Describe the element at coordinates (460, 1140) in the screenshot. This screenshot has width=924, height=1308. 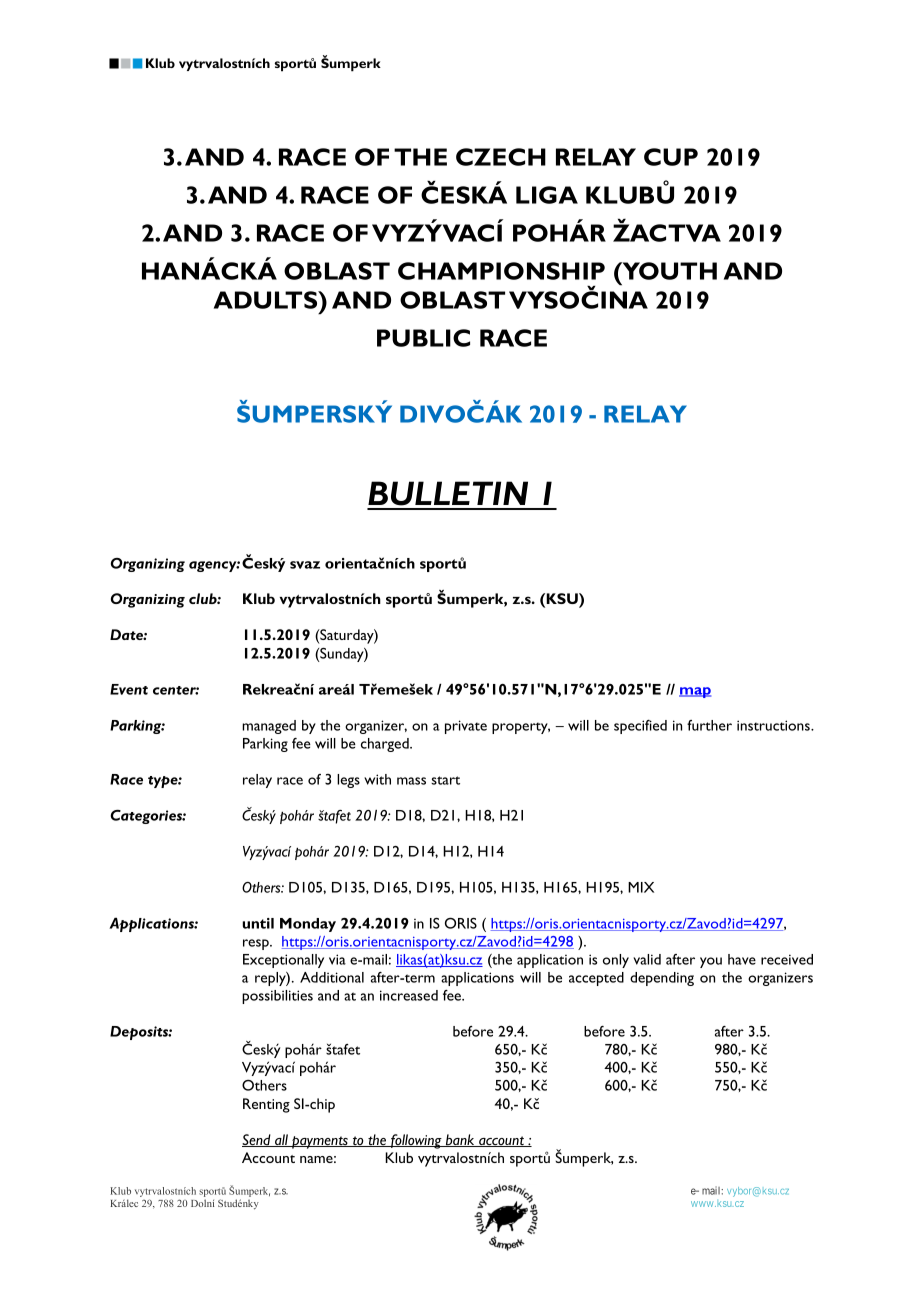
I see `bank` at that location.
